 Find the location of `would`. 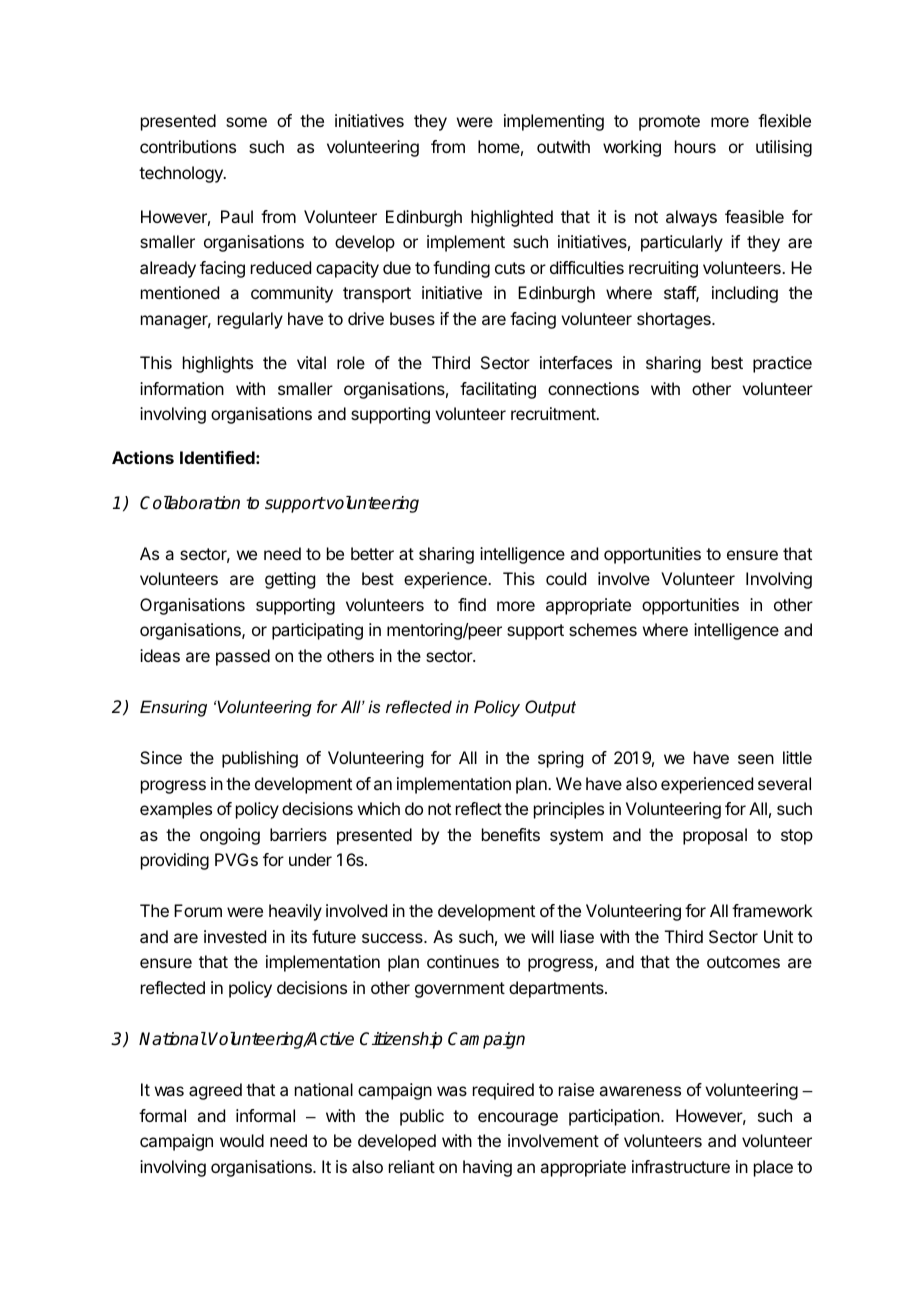

would is located at coordinates (242, 1140).
